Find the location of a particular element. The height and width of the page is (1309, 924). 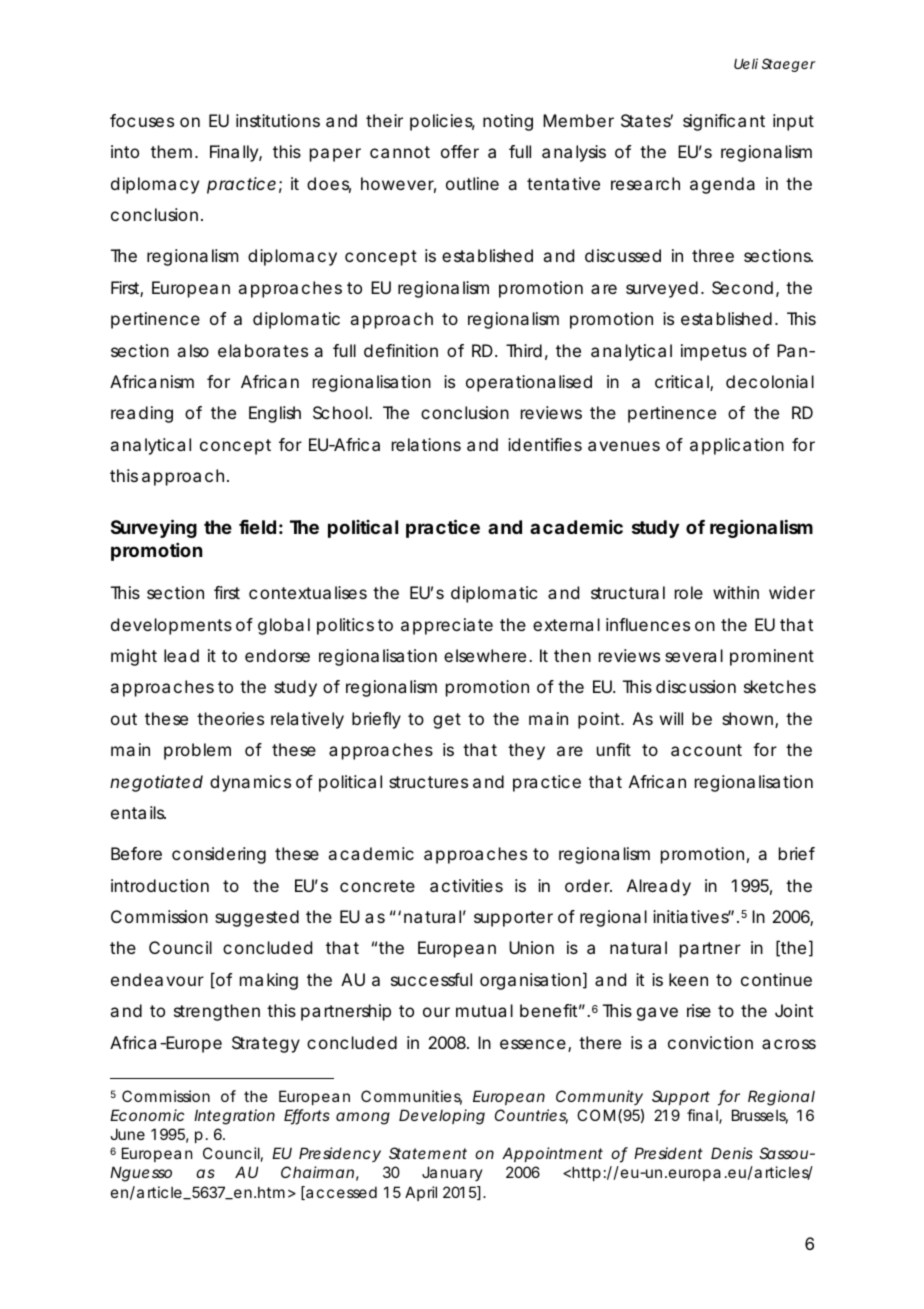

January is located at coordinates (452, 1173).
